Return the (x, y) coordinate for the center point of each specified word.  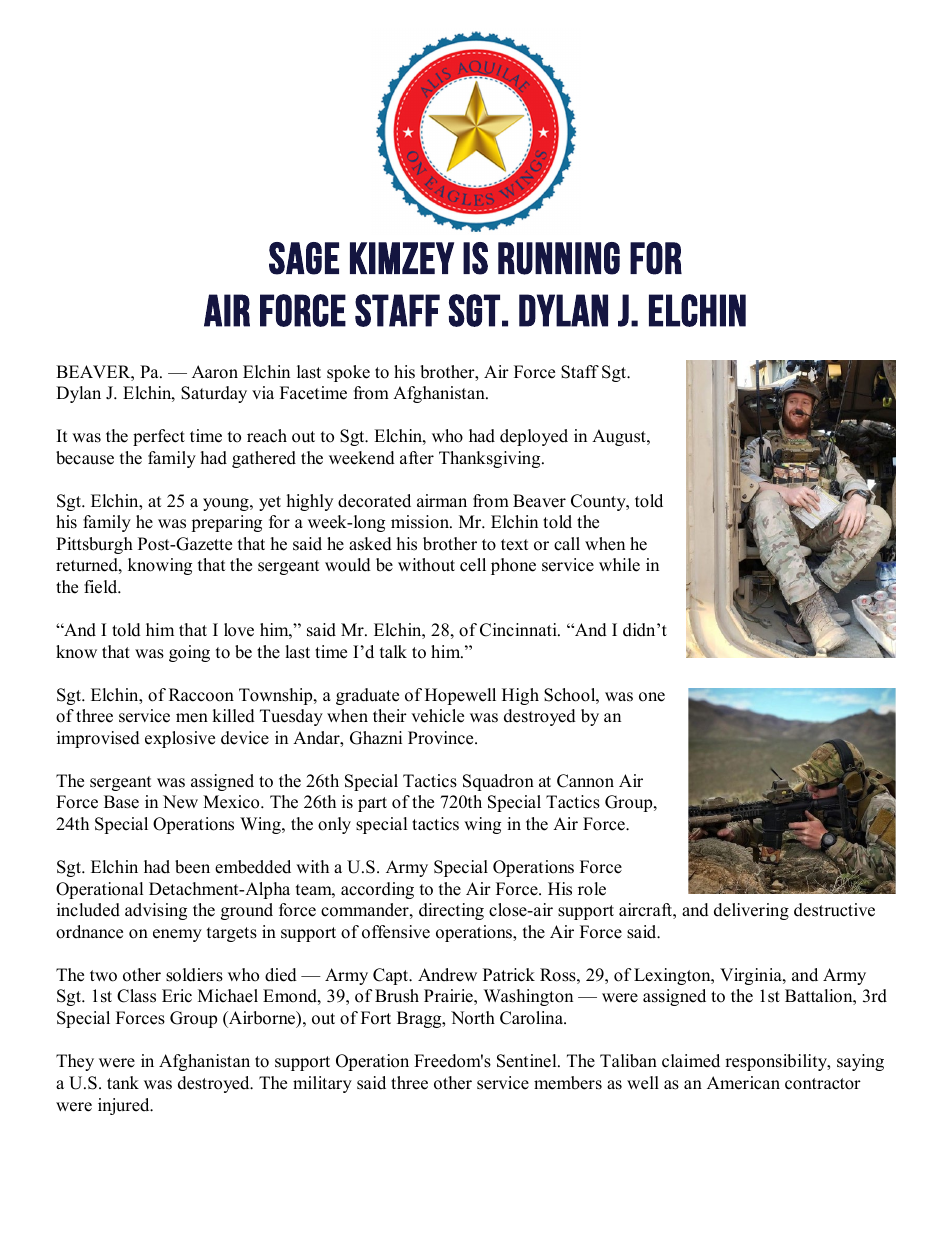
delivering (751, 911)
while (619, 565)
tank (123, 1082)
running (559, 258)
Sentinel (528, 1061)
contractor (823, 1084)
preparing (226, 523)
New (180, 802)
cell (473, 565)
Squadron (498, 782)
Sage (304, 258)
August (620, 437)
